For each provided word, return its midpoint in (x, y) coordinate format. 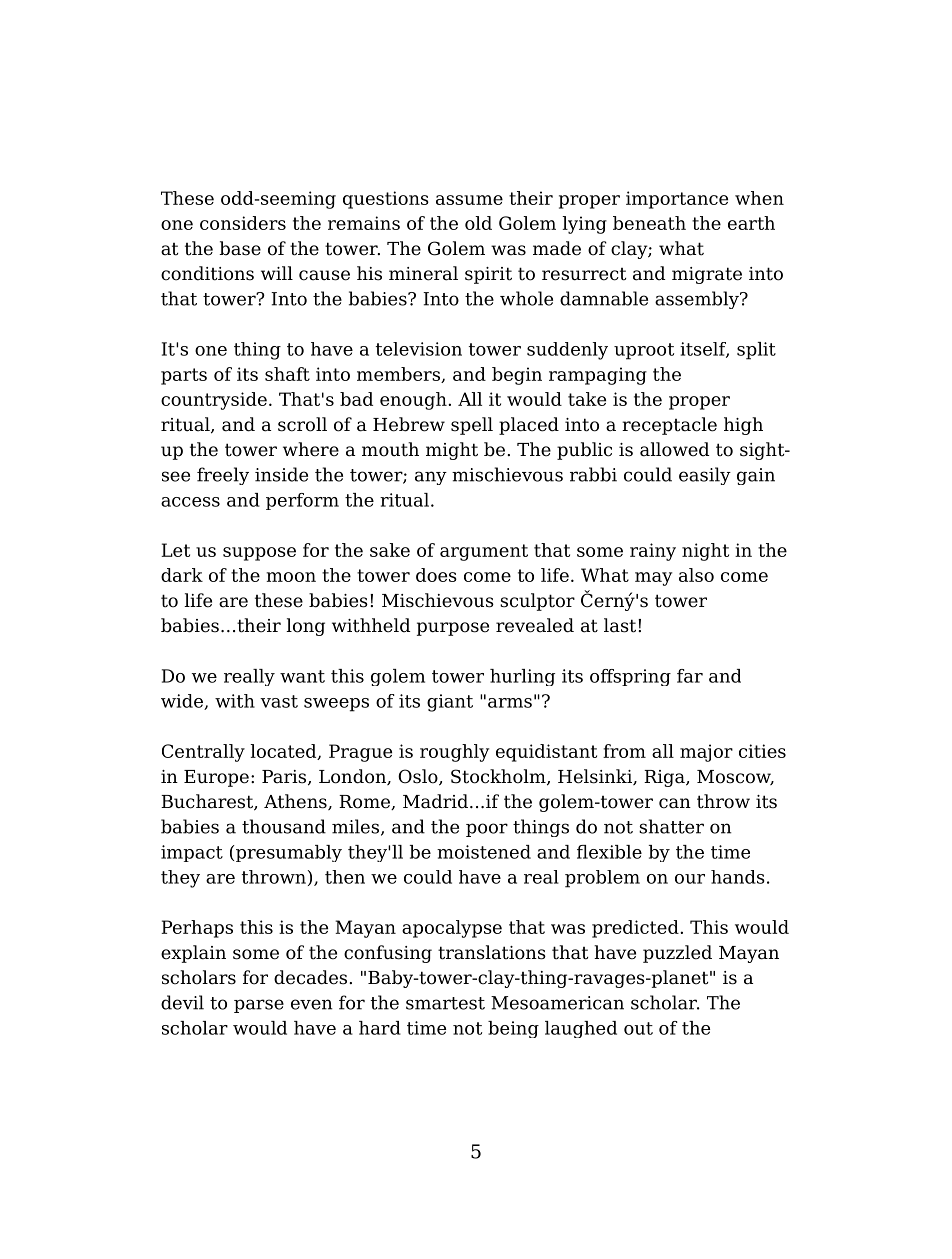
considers (243, 223)
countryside (214, 401)
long (305, 627)
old (478, 223)
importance (677, 200)
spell (472, 426)
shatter (671, 826)
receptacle (669, 426)
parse (259, 1006)
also (696, 575)
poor (487, 830)
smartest (445, 1003)
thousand (284, 826)
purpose (453, 629)
